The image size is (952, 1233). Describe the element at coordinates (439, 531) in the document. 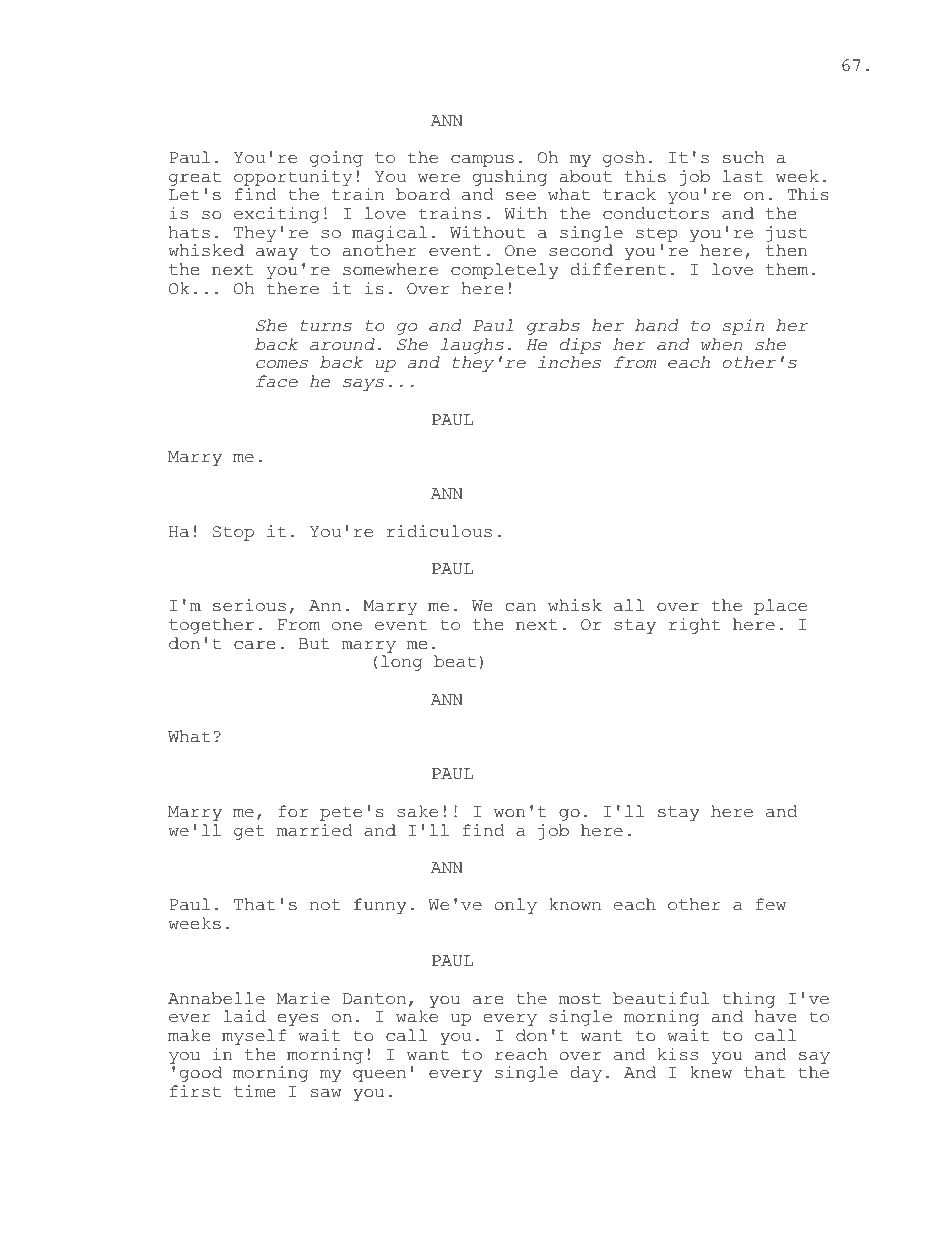

I see `ridiculous` at that location.
